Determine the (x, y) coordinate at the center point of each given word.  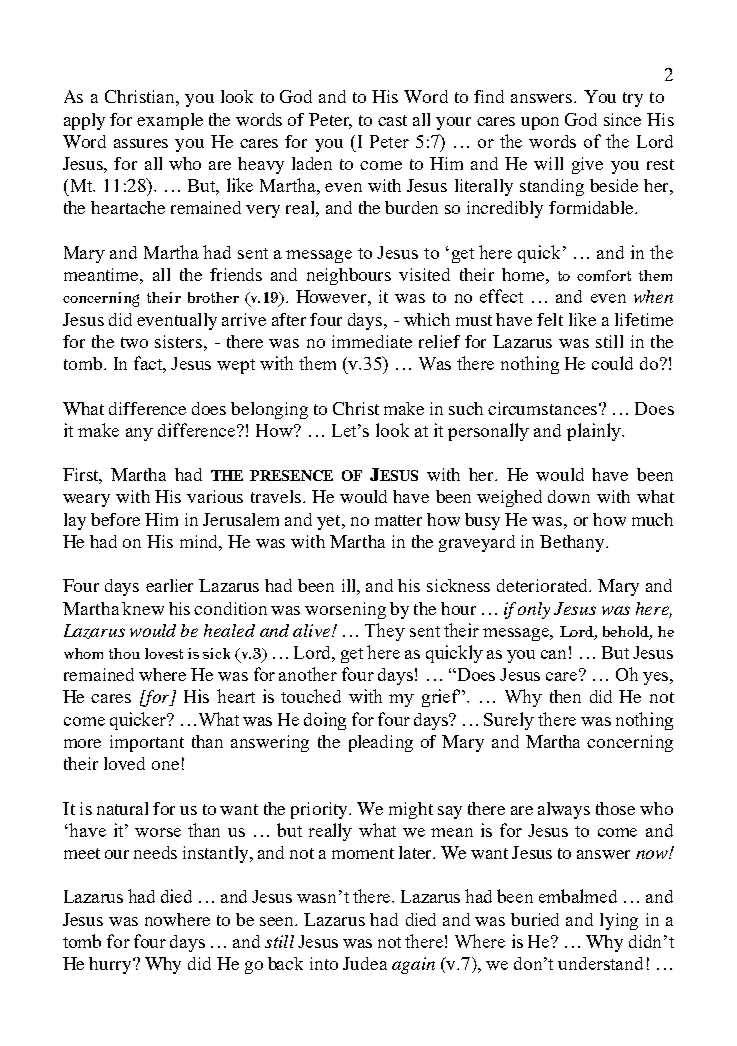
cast (392, 120)
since (622, 119)
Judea (365, 963)
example (170, 121)
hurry (111, 965)
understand (600, 963)
